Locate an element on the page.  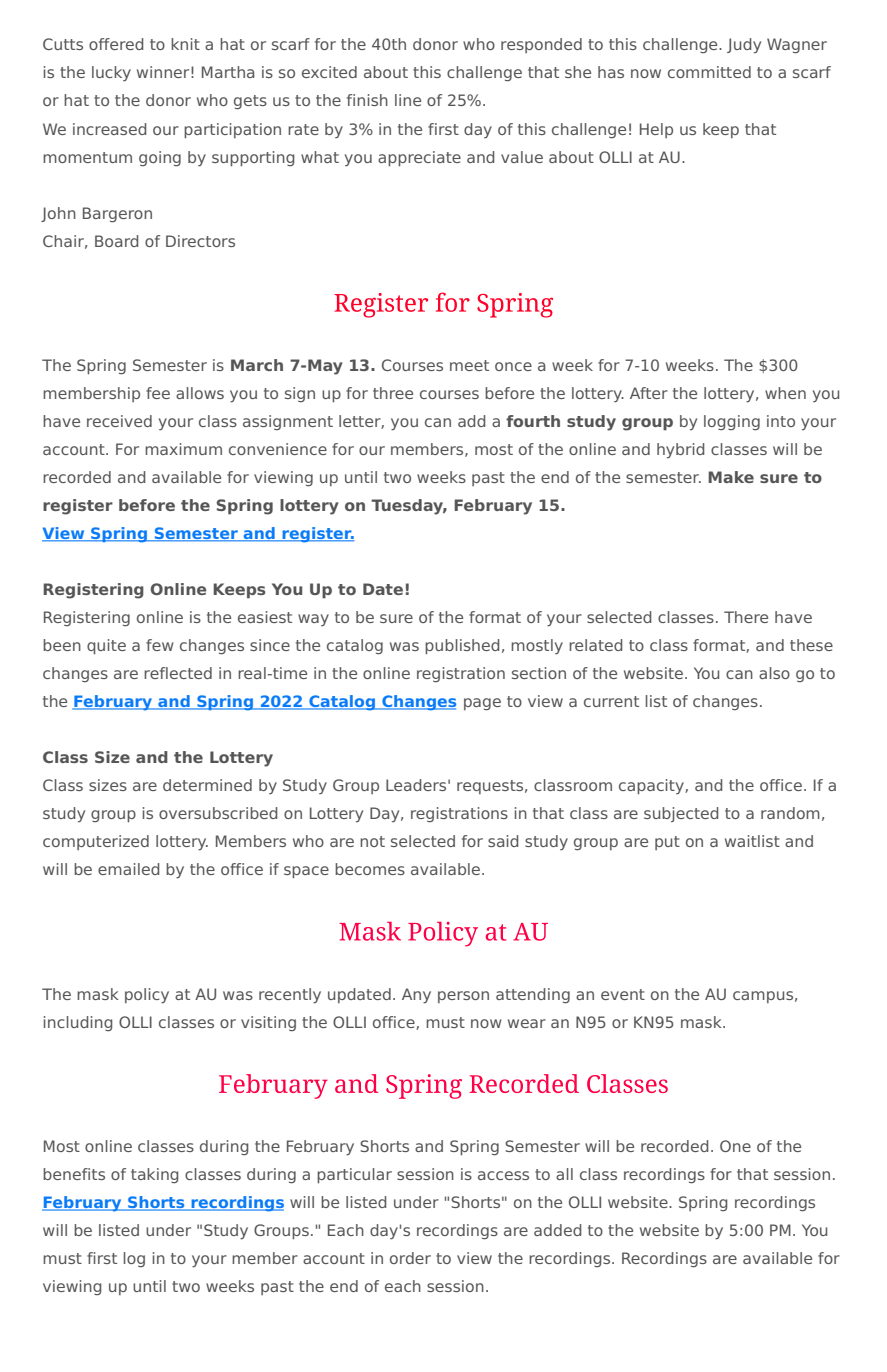
Any is located at coordinates (416, 996).
